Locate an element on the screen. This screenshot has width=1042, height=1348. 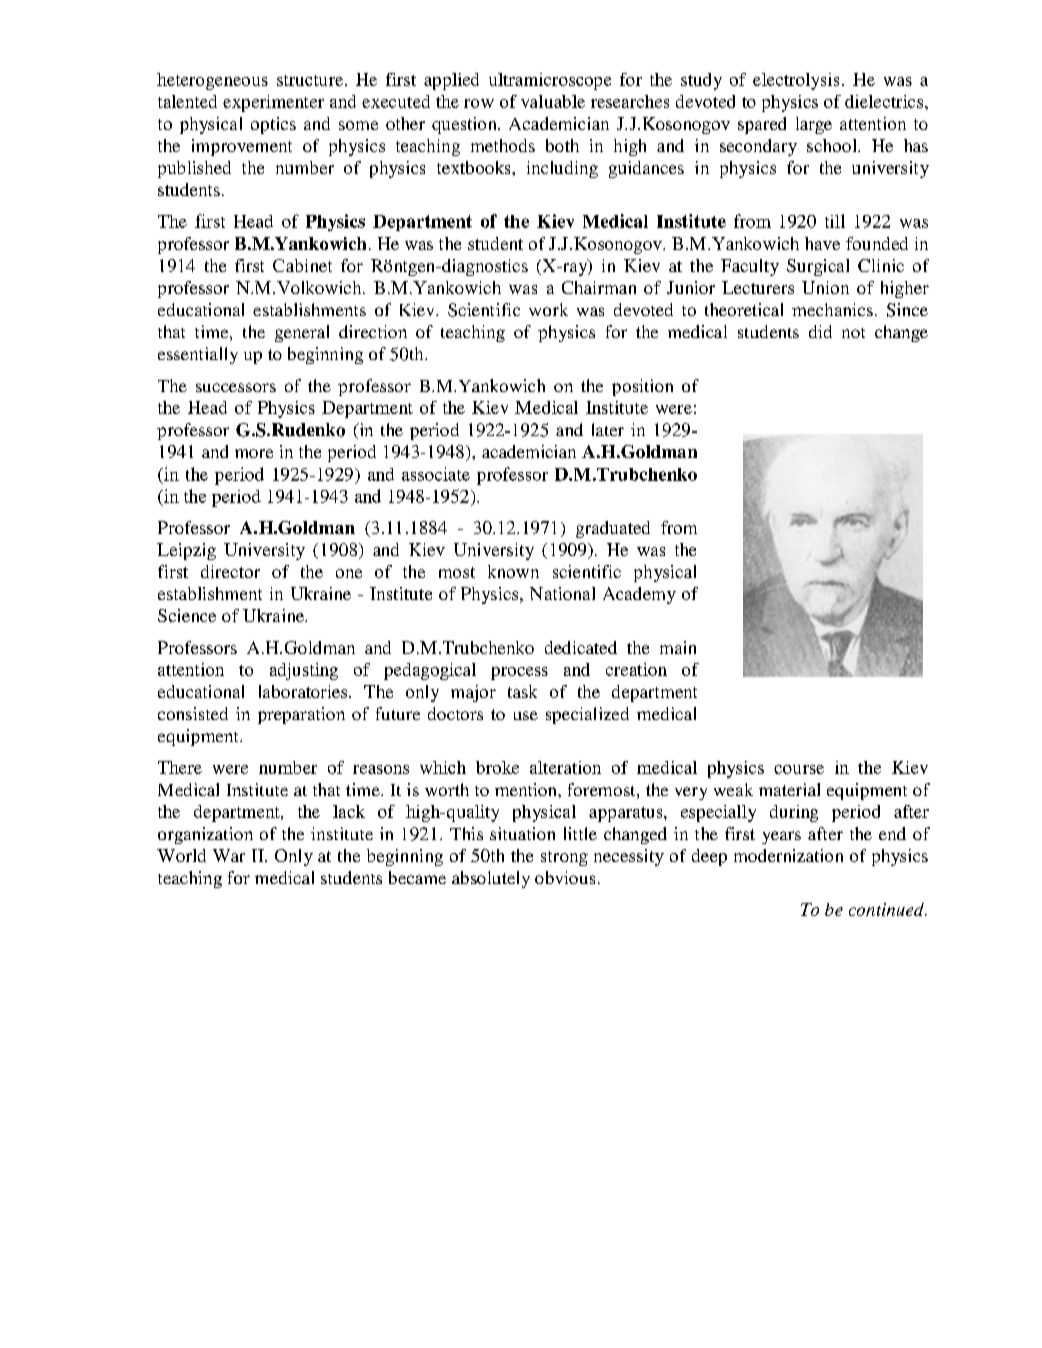
experimenter is located at coordinates (273, 103).
